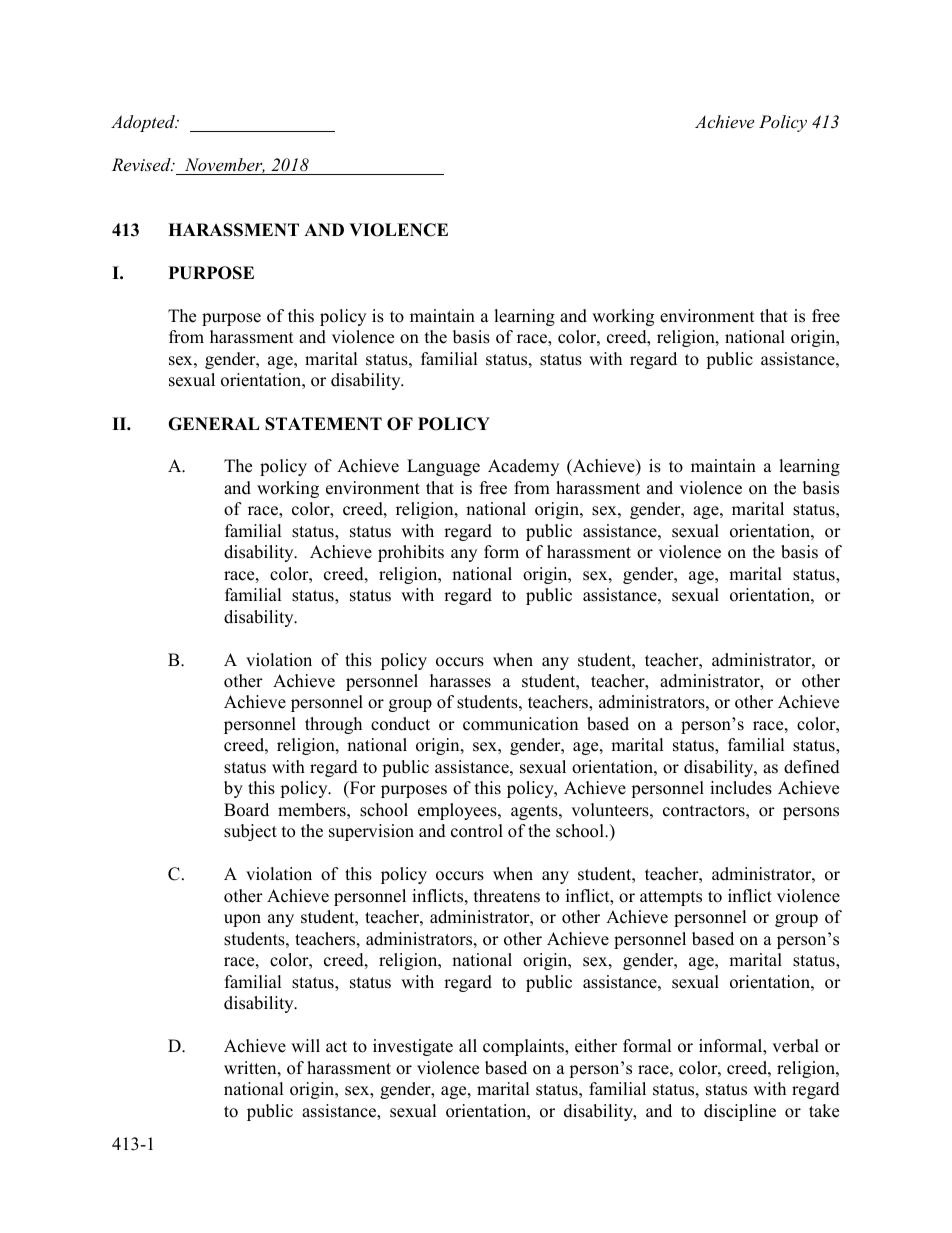 The height and width of the image is (1233, 952). Describe the element at coordinates (411, 553) in the image. I see `prohibits` at that location.
